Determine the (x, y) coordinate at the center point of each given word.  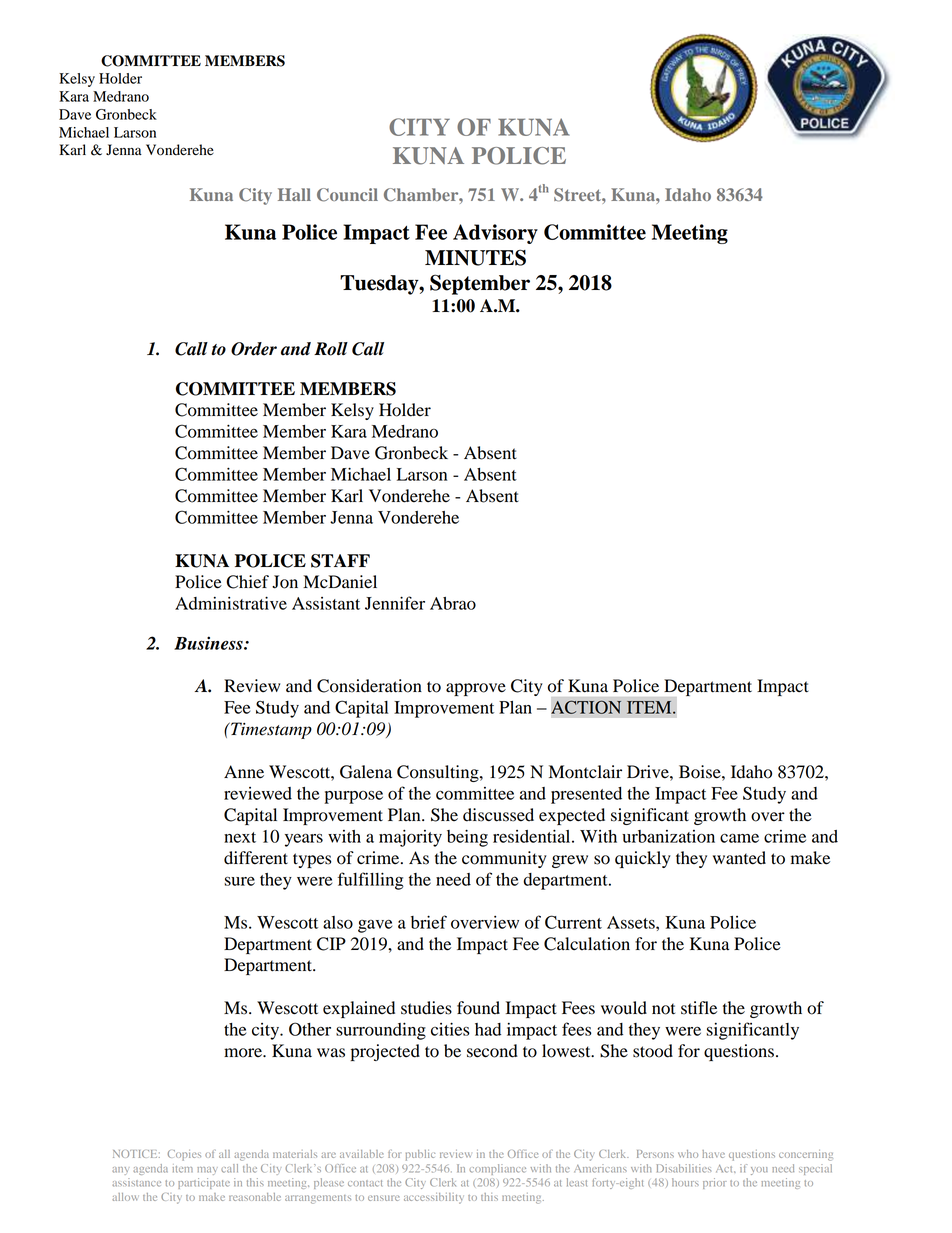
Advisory (495, 234)
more (244, 1053)
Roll (331, 349)
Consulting (439, 773)
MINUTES (475, 257)
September (480, 284)
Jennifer (395, 603)
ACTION (586, 707)
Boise (701, 772)
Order (254, 349)
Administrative (231, 603)
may (207, 1171)
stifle (699, 1008)
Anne (244, 772)
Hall (294, 194)
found (478, 1008)
